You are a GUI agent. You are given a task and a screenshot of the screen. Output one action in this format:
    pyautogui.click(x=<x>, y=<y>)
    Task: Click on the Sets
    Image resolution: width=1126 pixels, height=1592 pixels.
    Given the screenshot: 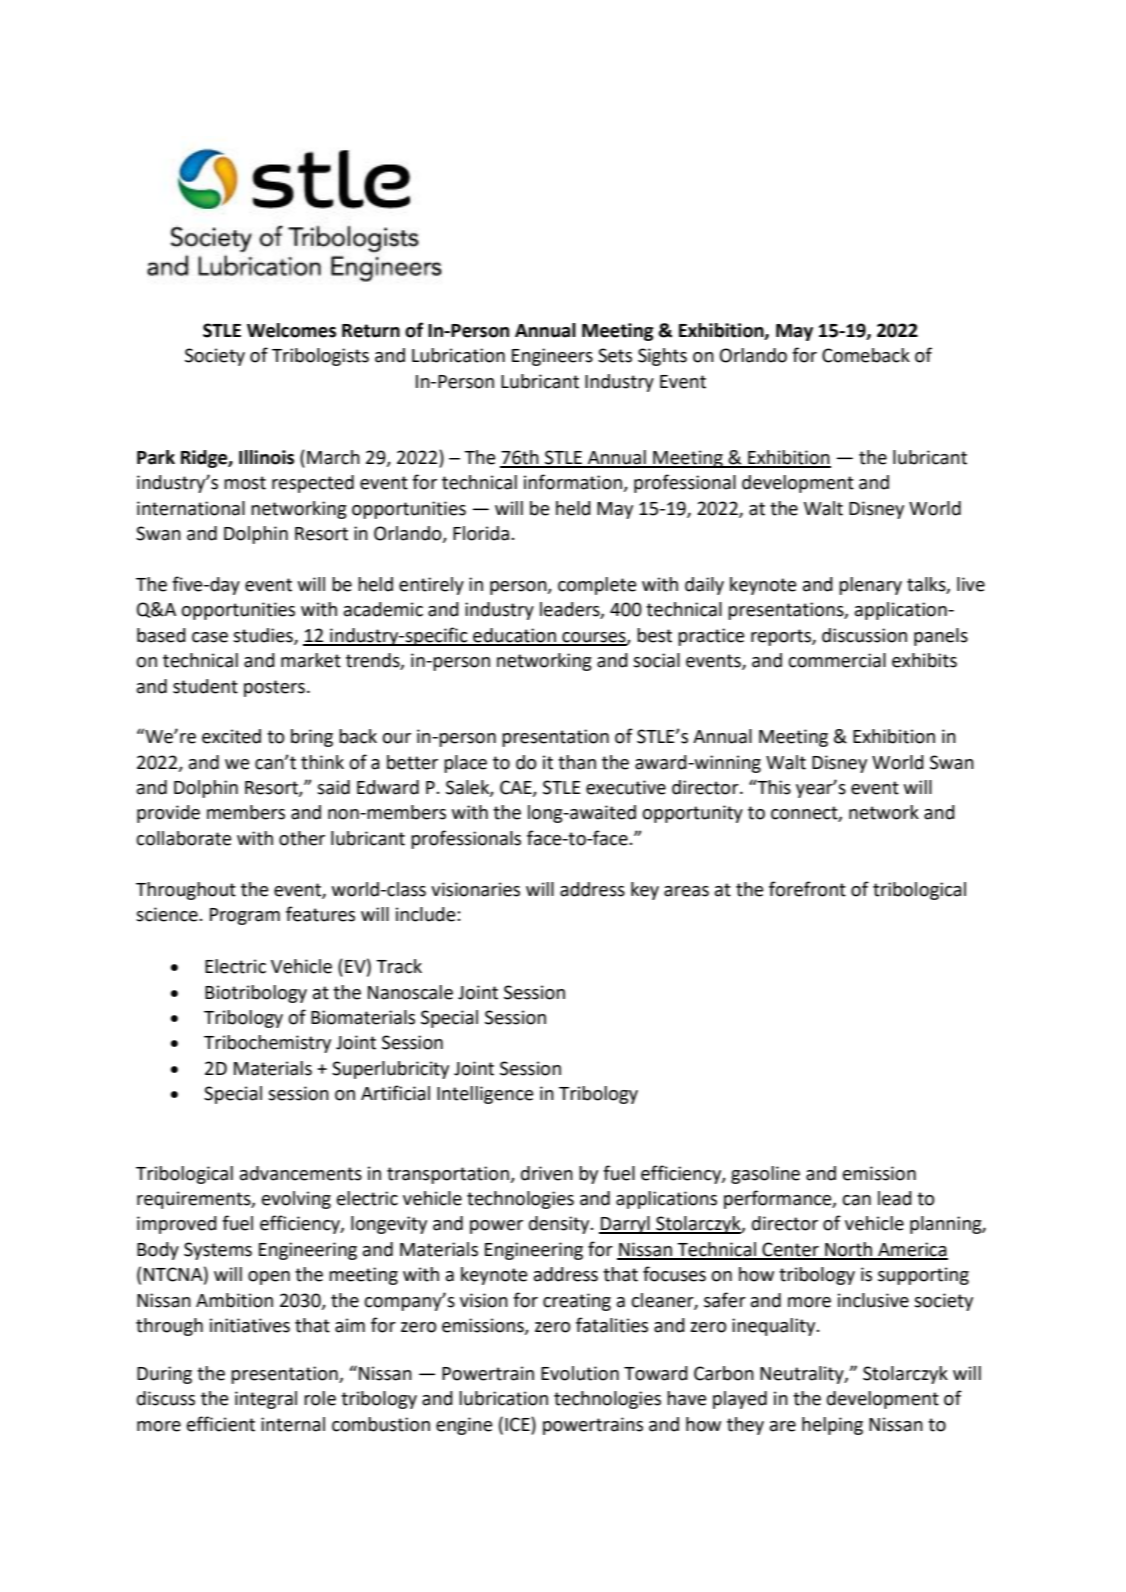 What is the action you would take?
    pyautogui.click(x=615, y=355)
